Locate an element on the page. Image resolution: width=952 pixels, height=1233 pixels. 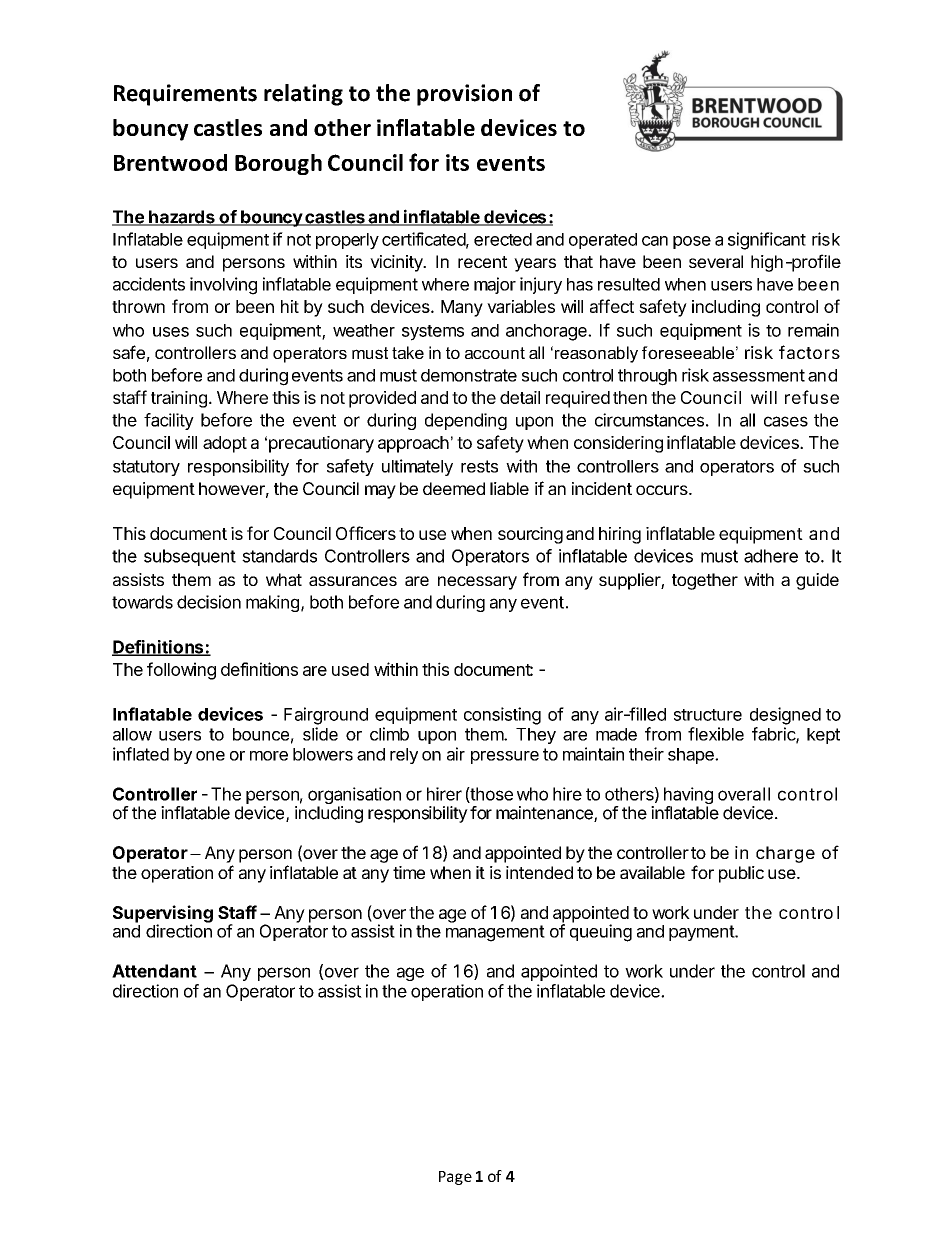
necessary is located at coordinates (477, 583).
